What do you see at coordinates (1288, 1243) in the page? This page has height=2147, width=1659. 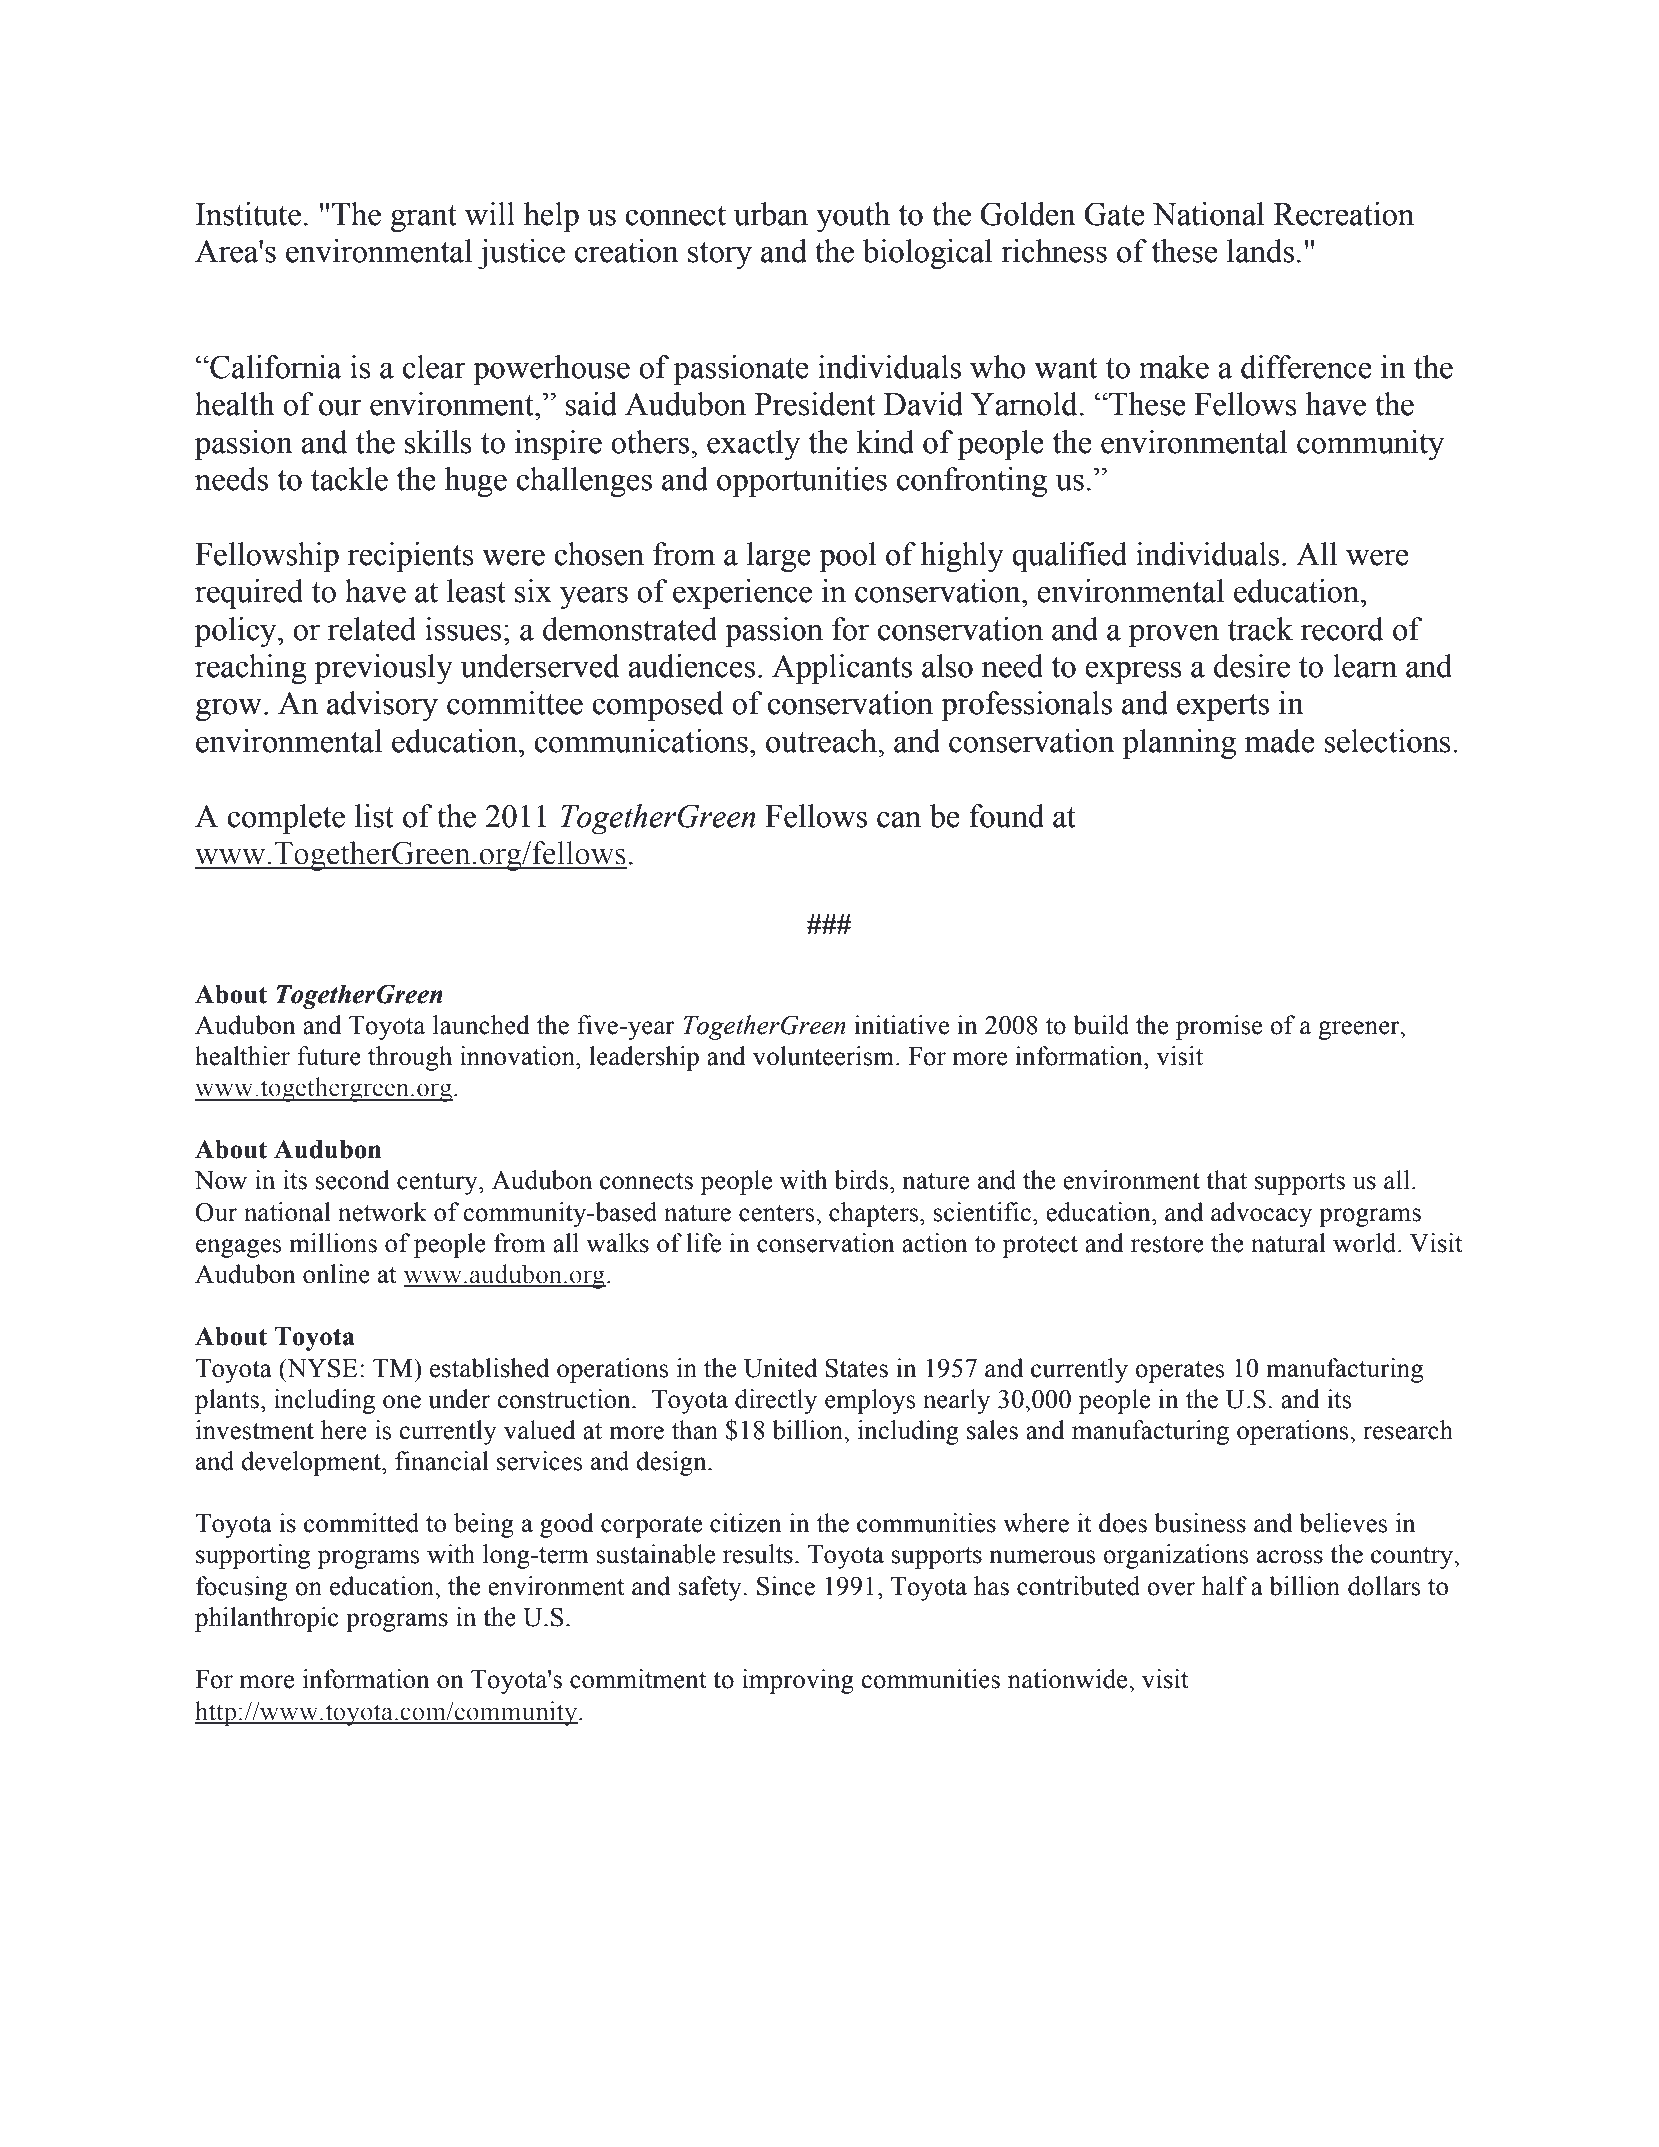 I see `natural` at bounding box center [1288, 1243].
